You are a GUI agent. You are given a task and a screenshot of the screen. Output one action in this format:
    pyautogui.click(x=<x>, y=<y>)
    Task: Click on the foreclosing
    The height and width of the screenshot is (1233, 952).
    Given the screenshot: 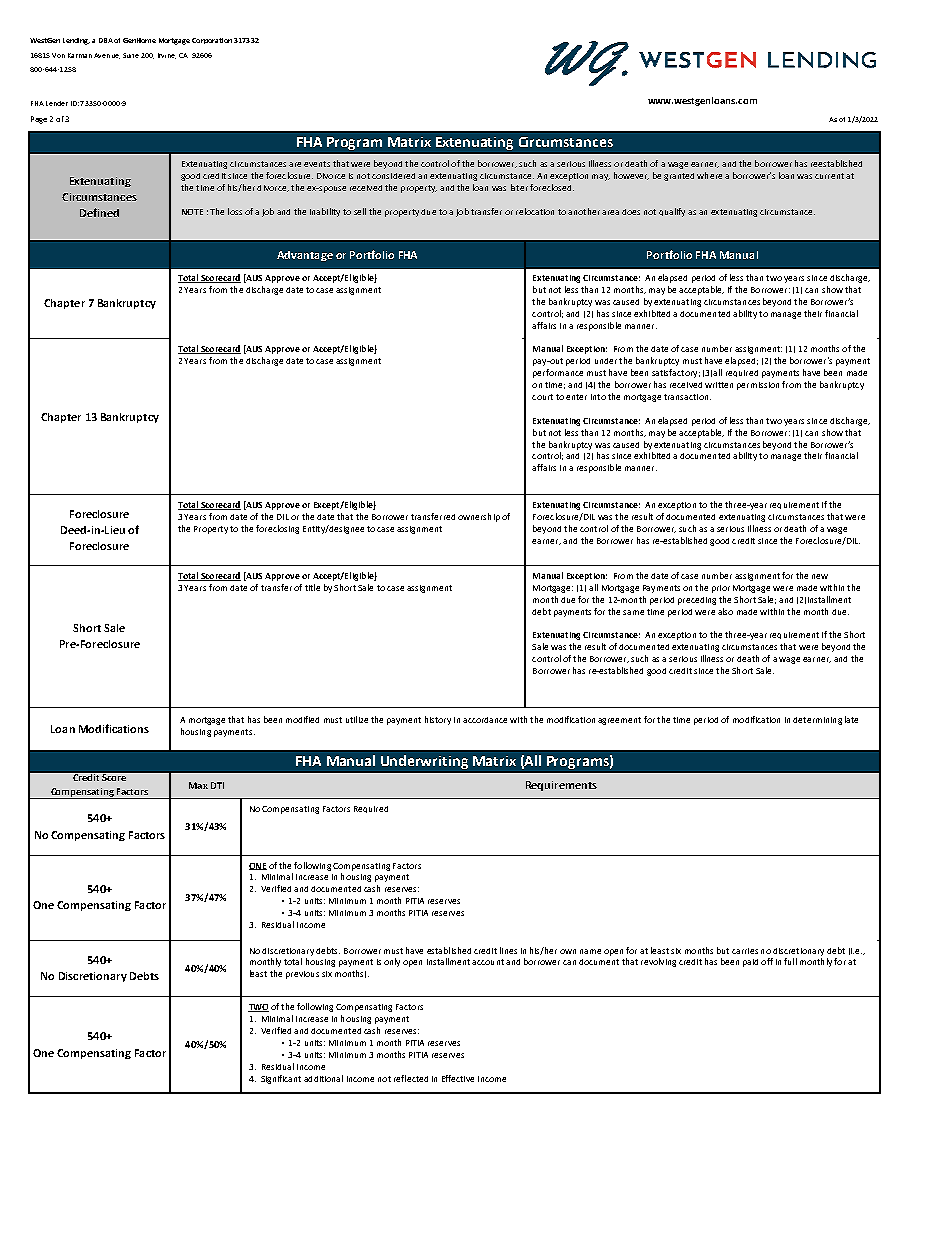 What is the action you would take?
    pyautogui.click(x=277, y=529)
